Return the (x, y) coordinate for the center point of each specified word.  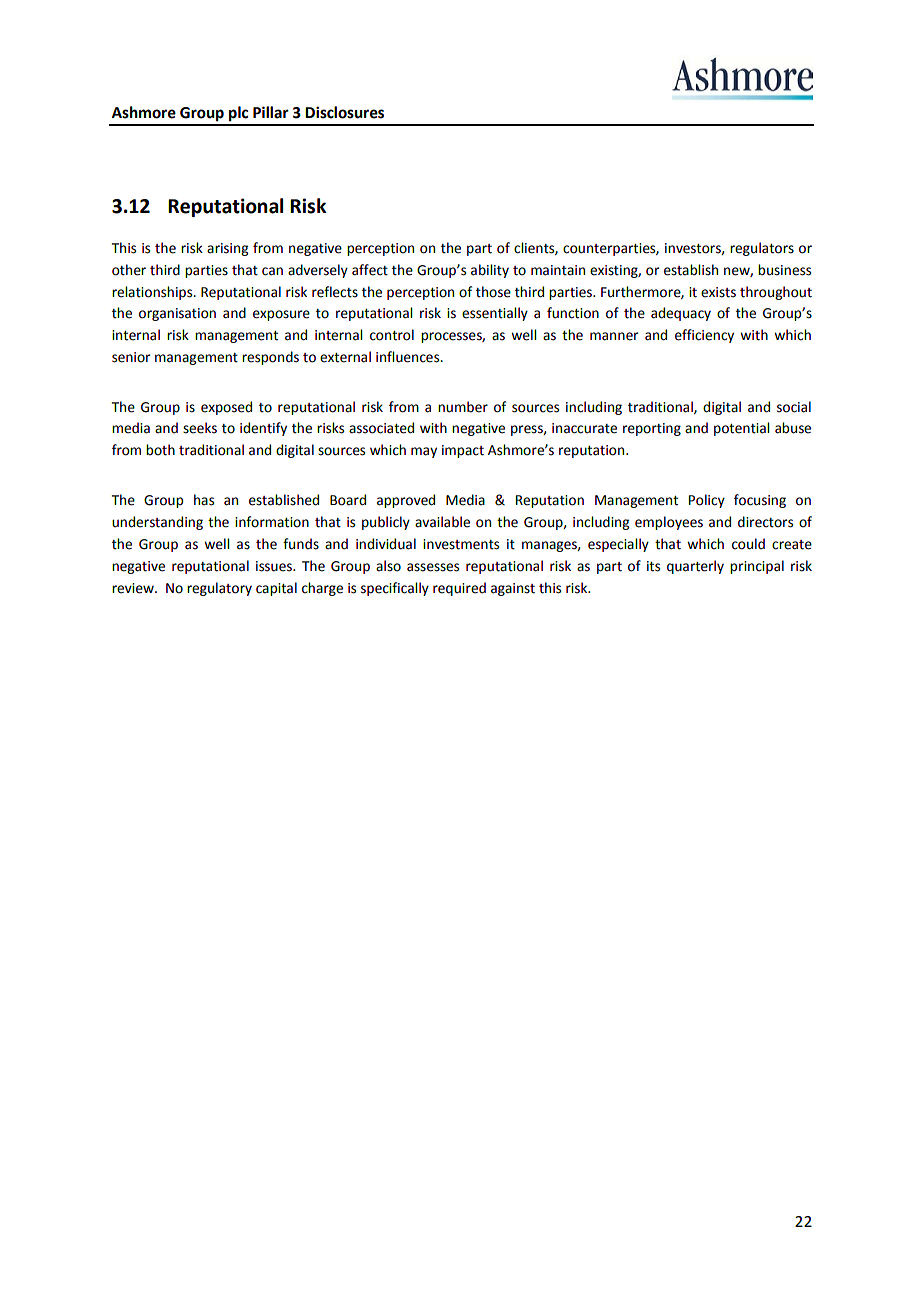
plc (238, 114)
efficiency (704, 336)
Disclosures (344, 112)
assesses (433, 567)
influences (409, 357)
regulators (762, 249)
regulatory (219, 589)
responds (270, 358)
